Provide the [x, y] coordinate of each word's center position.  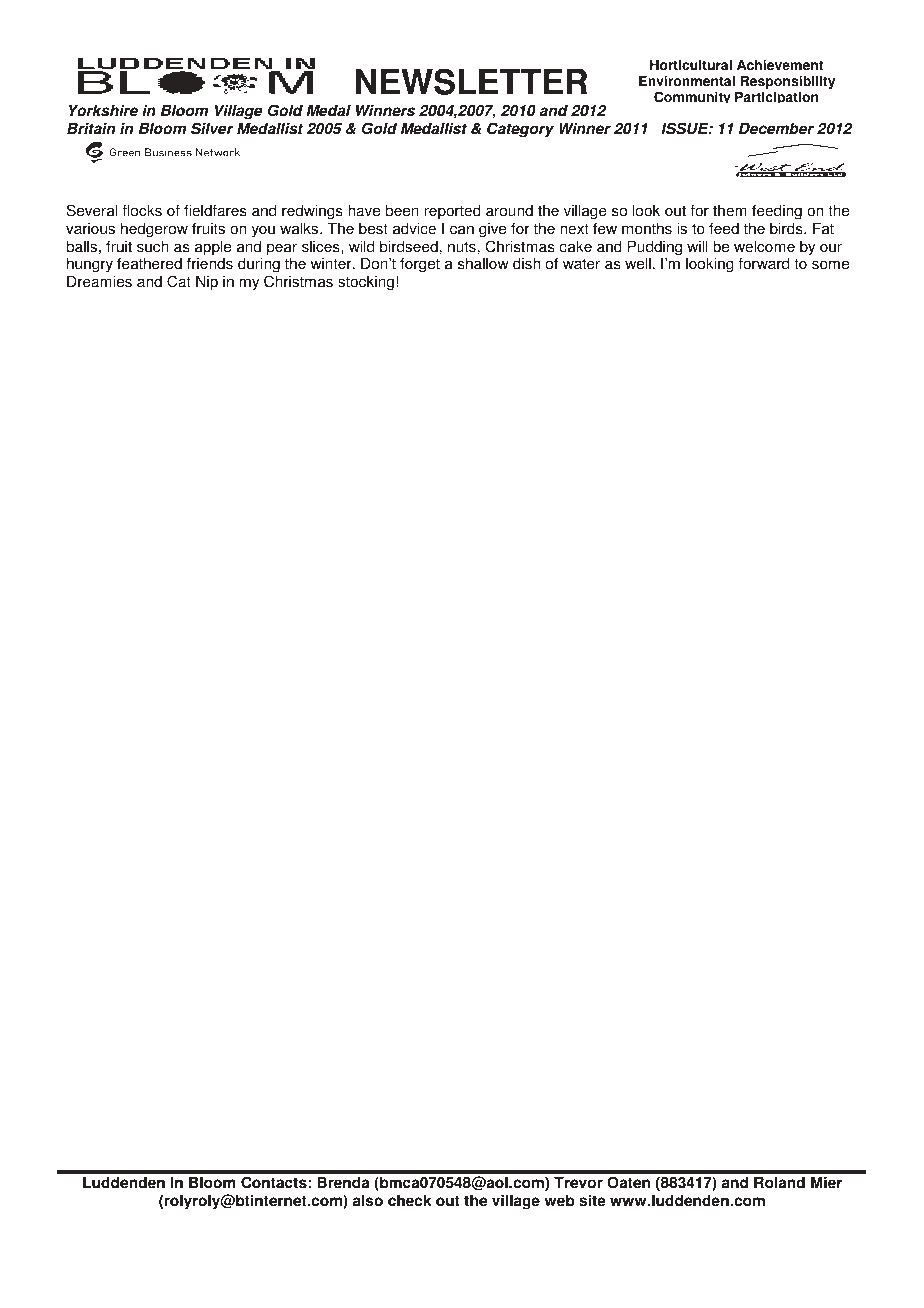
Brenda [343, 1182]
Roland [779, 1182]
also [368, 1200]
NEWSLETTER [471, 81]
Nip [207, 283]
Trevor [578, 1182]
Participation [776, 97]
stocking [366, 283]
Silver [212, 128]
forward [763, 263]
